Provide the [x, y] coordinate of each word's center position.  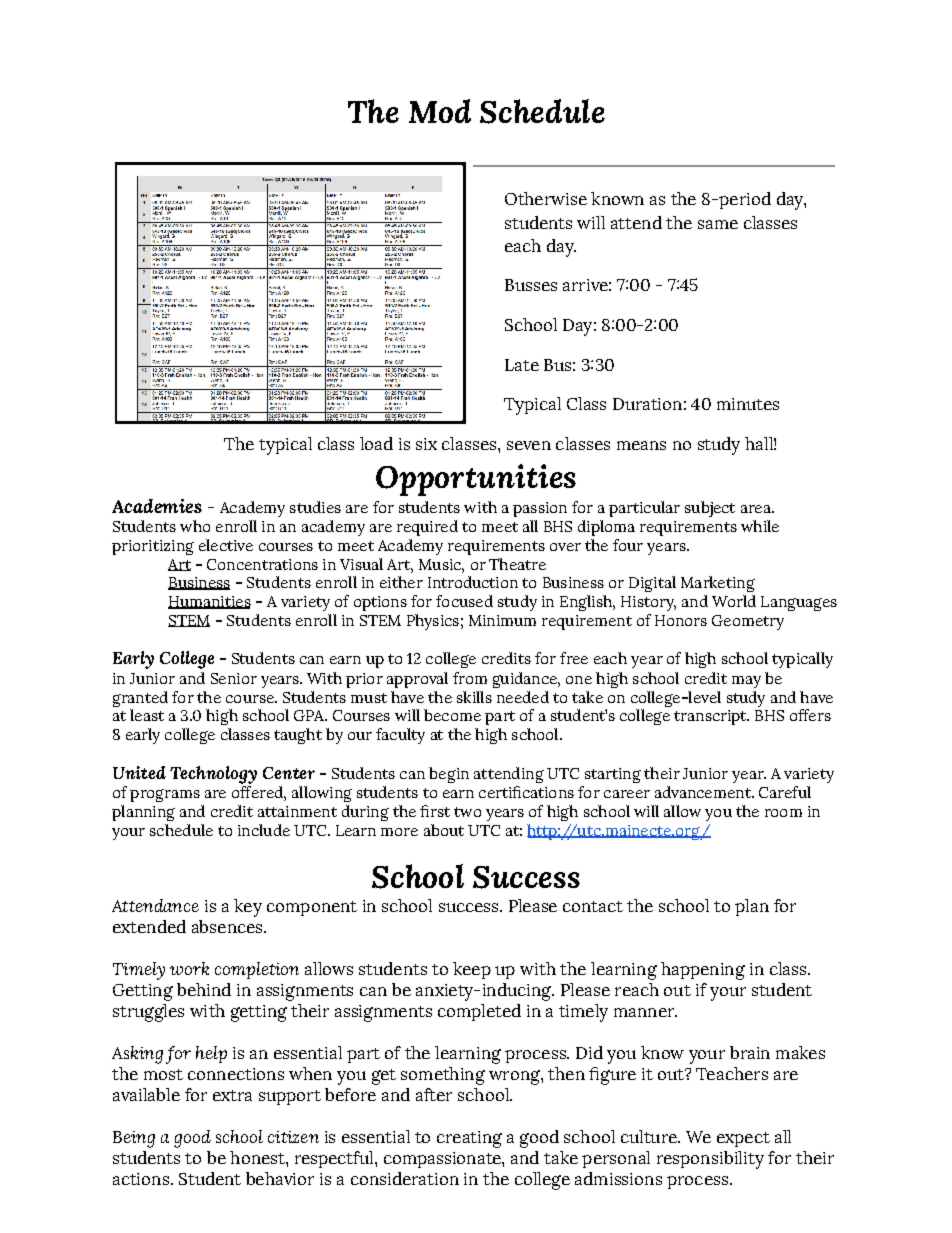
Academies [157, 506]
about [444, 830]
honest [258, 1157]
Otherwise [546, 198]
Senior [234, 678]
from [470, 678]
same [718, 224]
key [248, 908]
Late [522, 365]
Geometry [748, 622]
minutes [748, 404]
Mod [440, 111]
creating [469, 1139]
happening [703, 971]
